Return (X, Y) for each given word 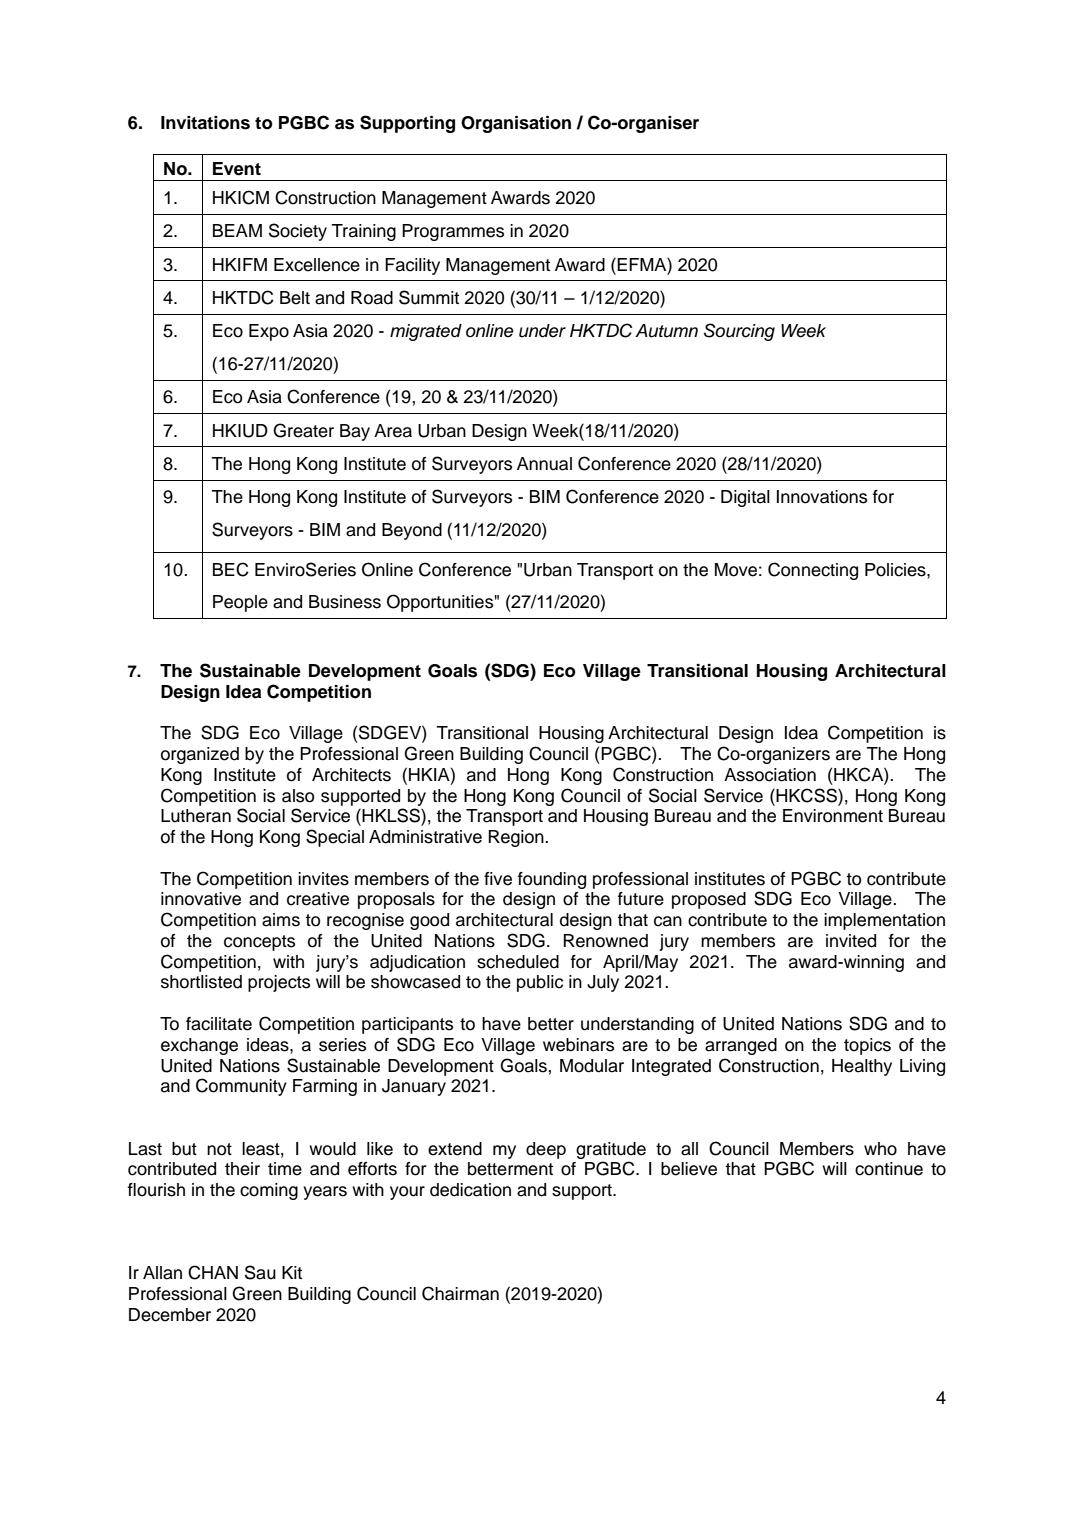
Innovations (822, 497)
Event (237, 169)
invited (851, 941)
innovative (201, 899)
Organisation (516, 124)
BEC (231, 569)
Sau (260, 1272)
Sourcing (739, 332)
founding (552, 880)
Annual (544, 464)
